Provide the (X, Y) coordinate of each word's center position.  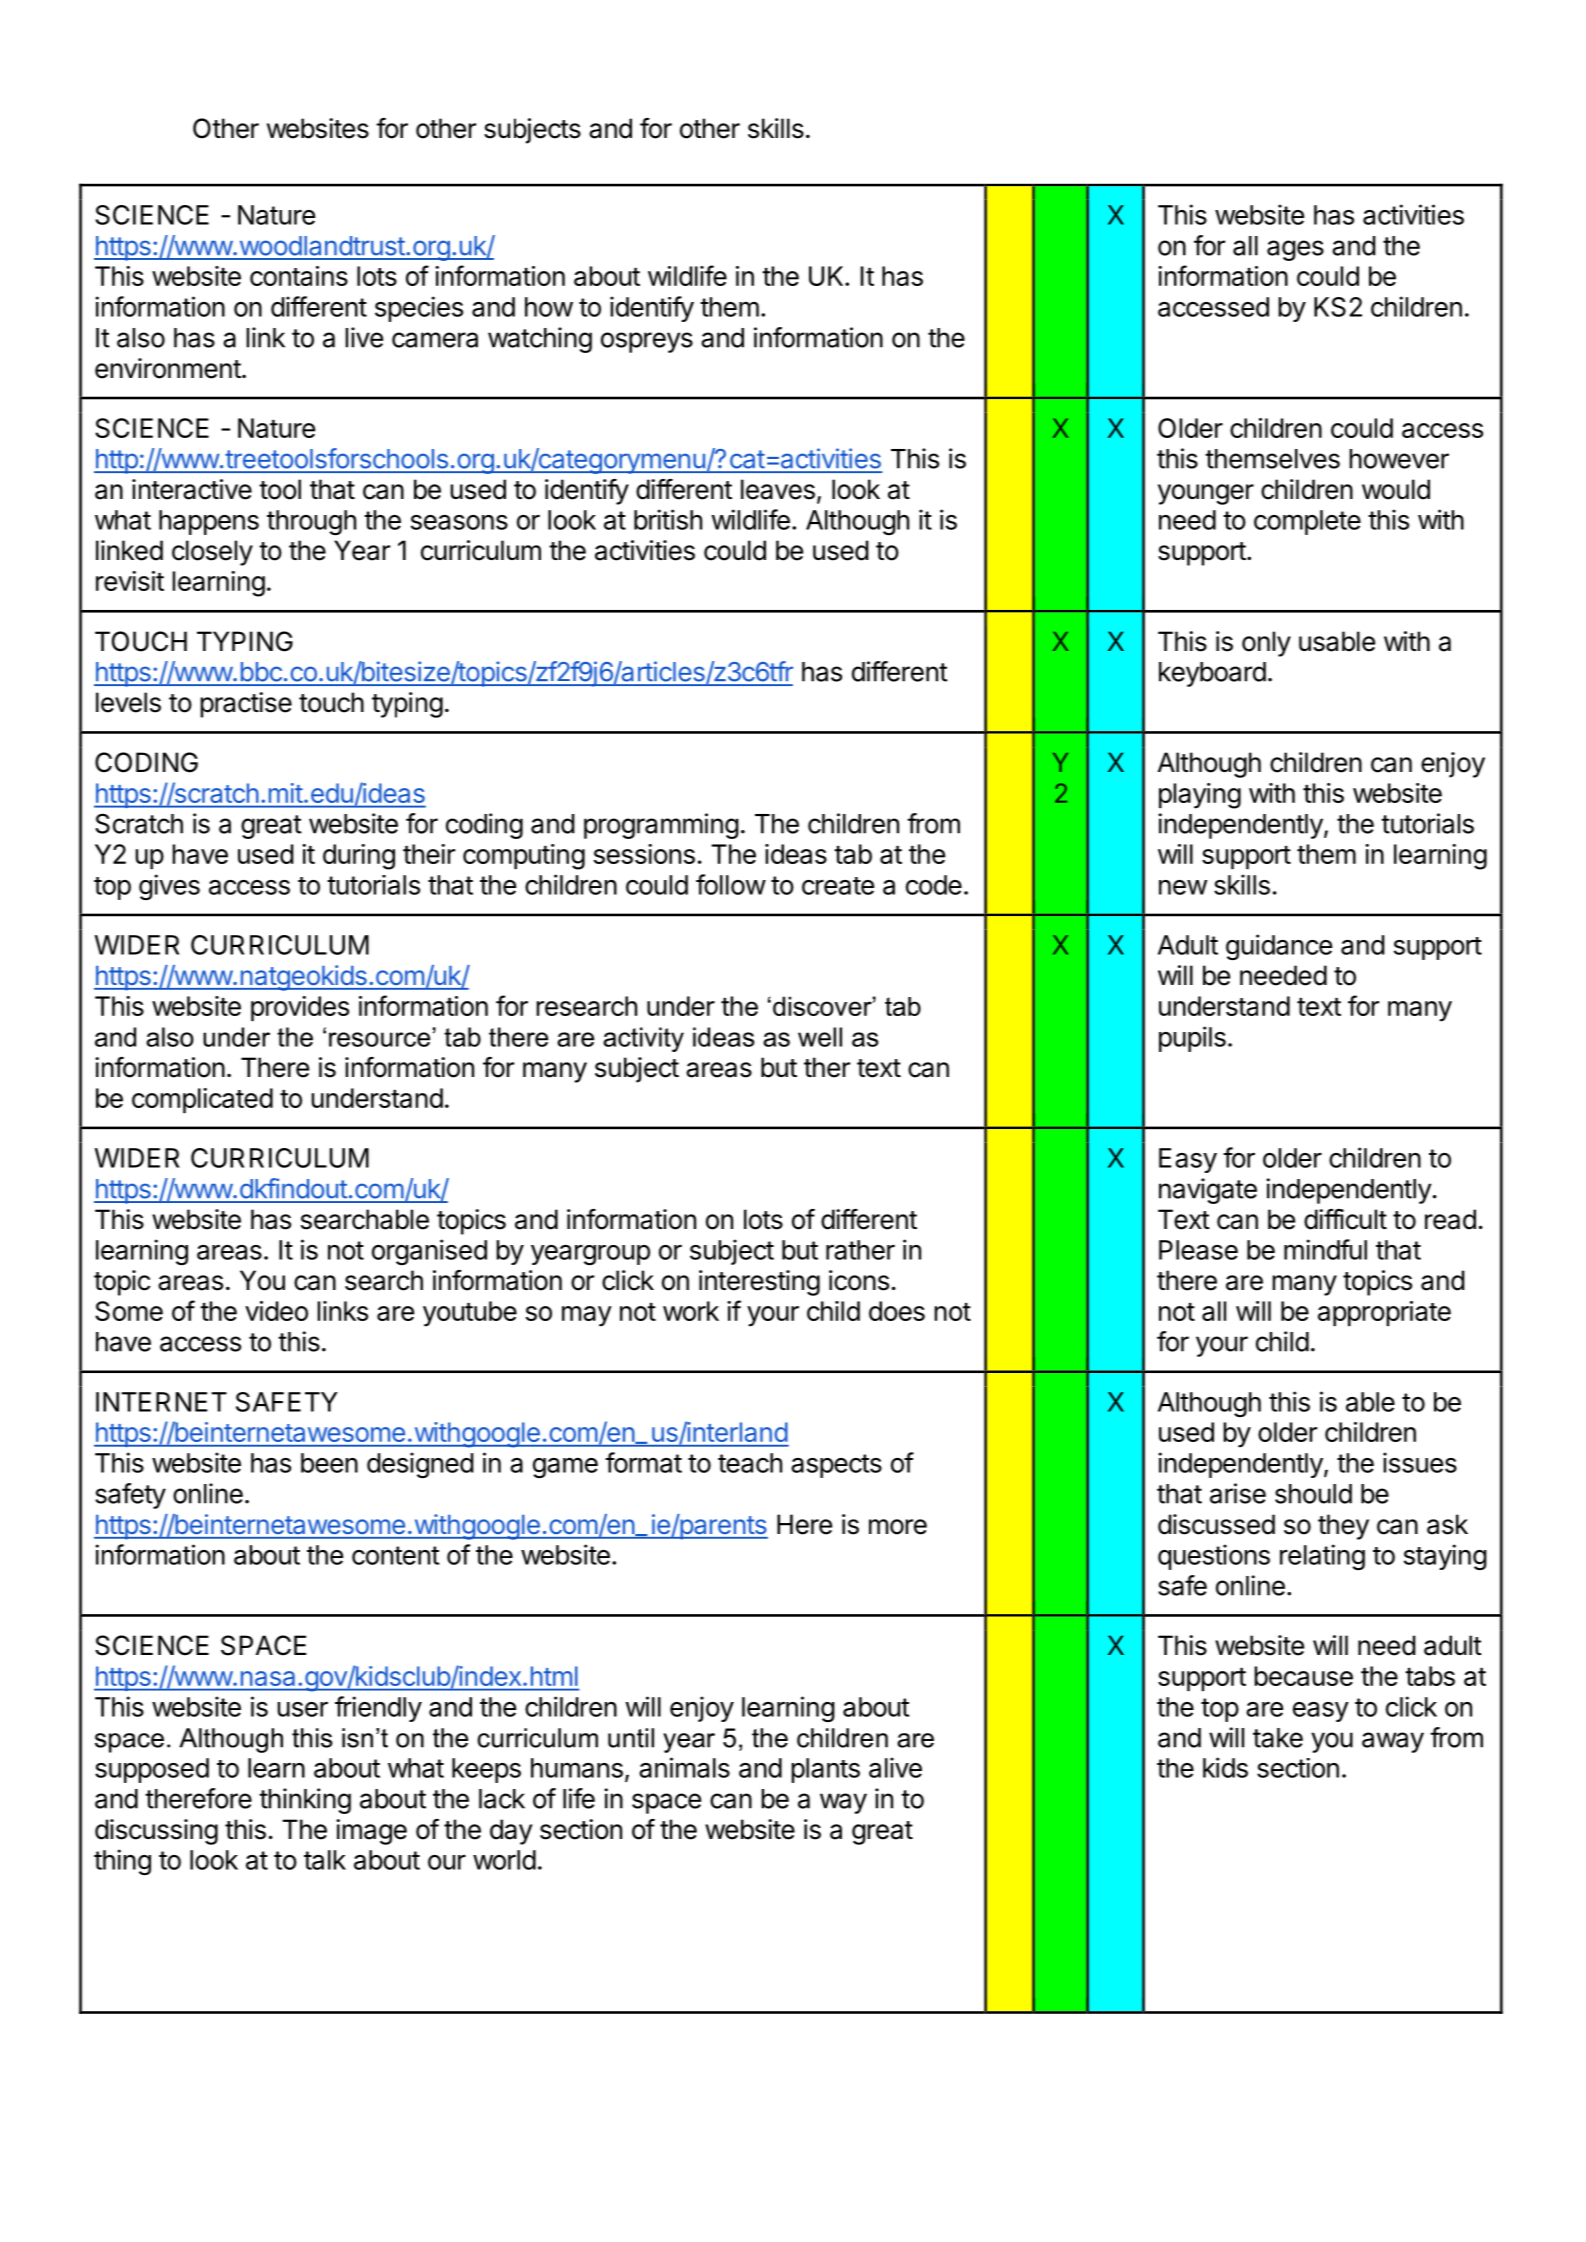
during (359, 857)
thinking (305, 1801)
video (276, 1311)
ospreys (647, 342)
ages (1295, 250)
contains (299, 276)
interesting (759, 1283)
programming (661, 826)
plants (825, 1770)
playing (1200, 796)
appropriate (1384, 1313)
